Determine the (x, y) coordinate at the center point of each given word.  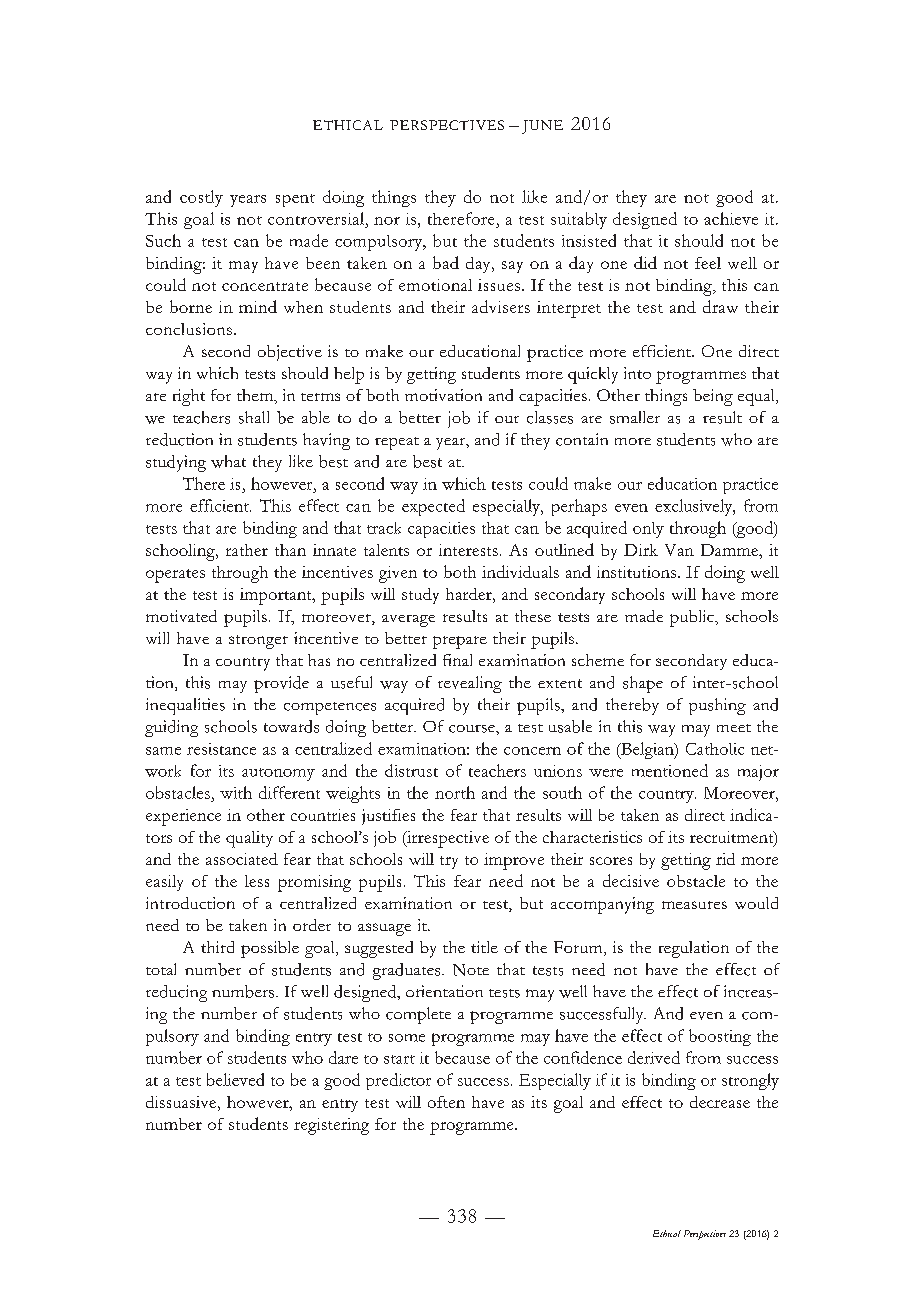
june (542, 127)
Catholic (715, 749)
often (446, 1102)
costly (201, 198)
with (236, 792)
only (648, 530)
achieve (731, 218)
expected (433, 507)
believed (235, 1079)
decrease (720, 1102)
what (228, 461)
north (455, 792)
